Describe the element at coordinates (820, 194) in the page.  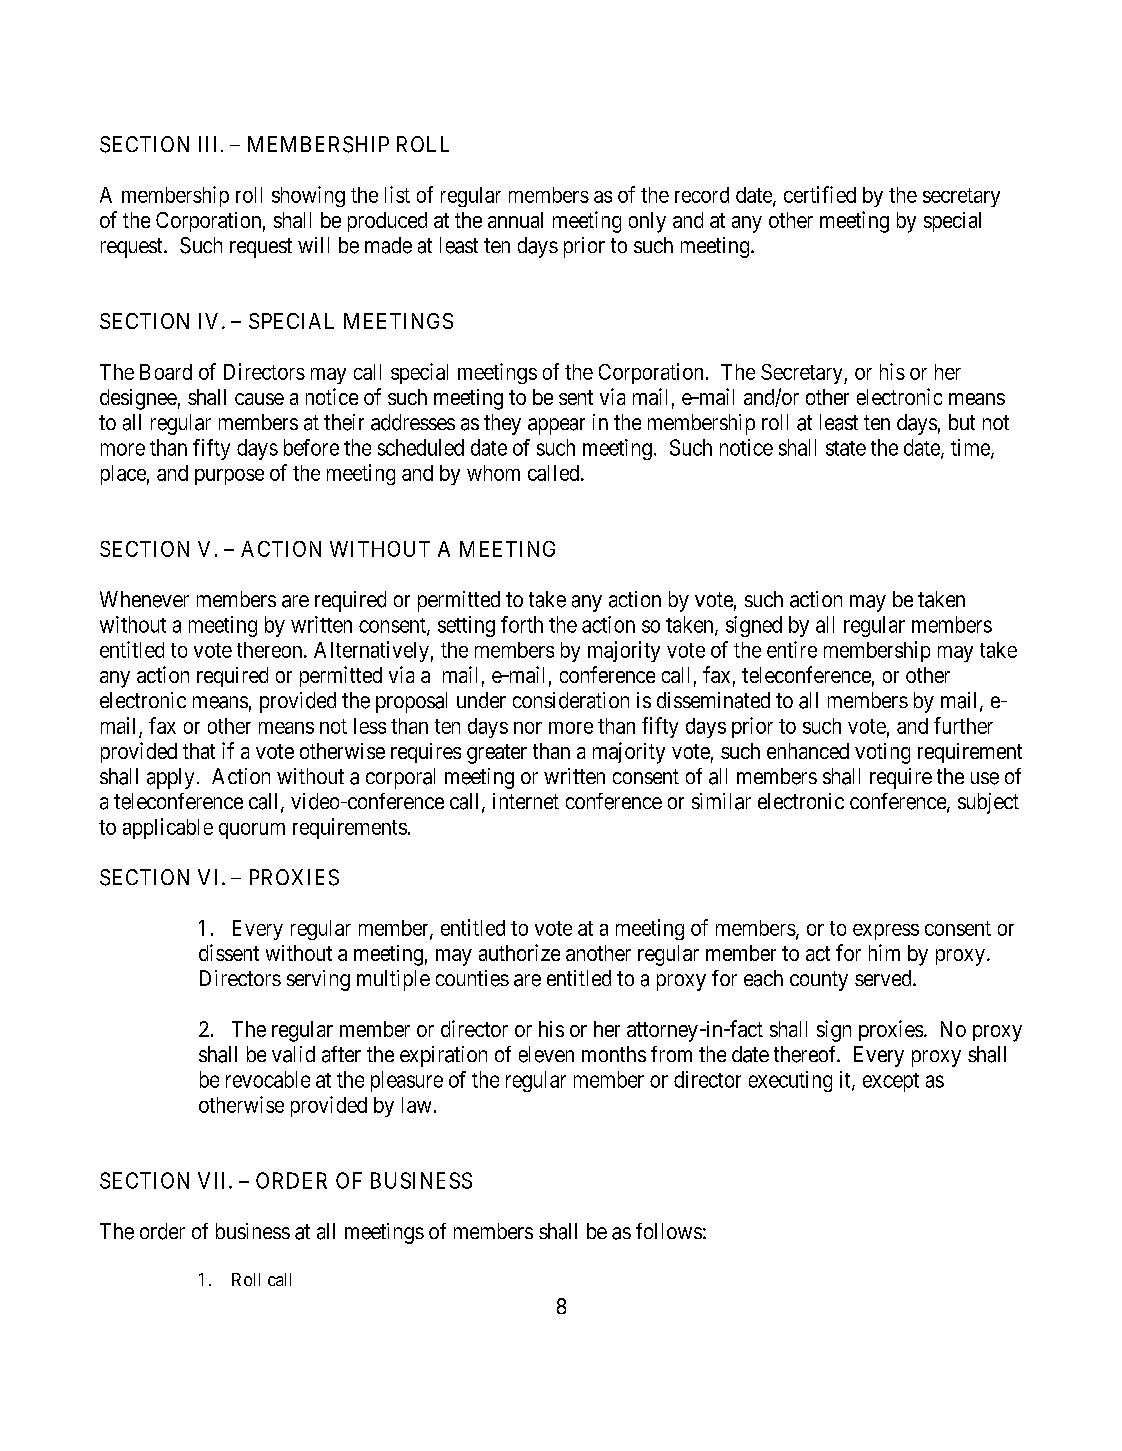
I see `certified` at that location.
